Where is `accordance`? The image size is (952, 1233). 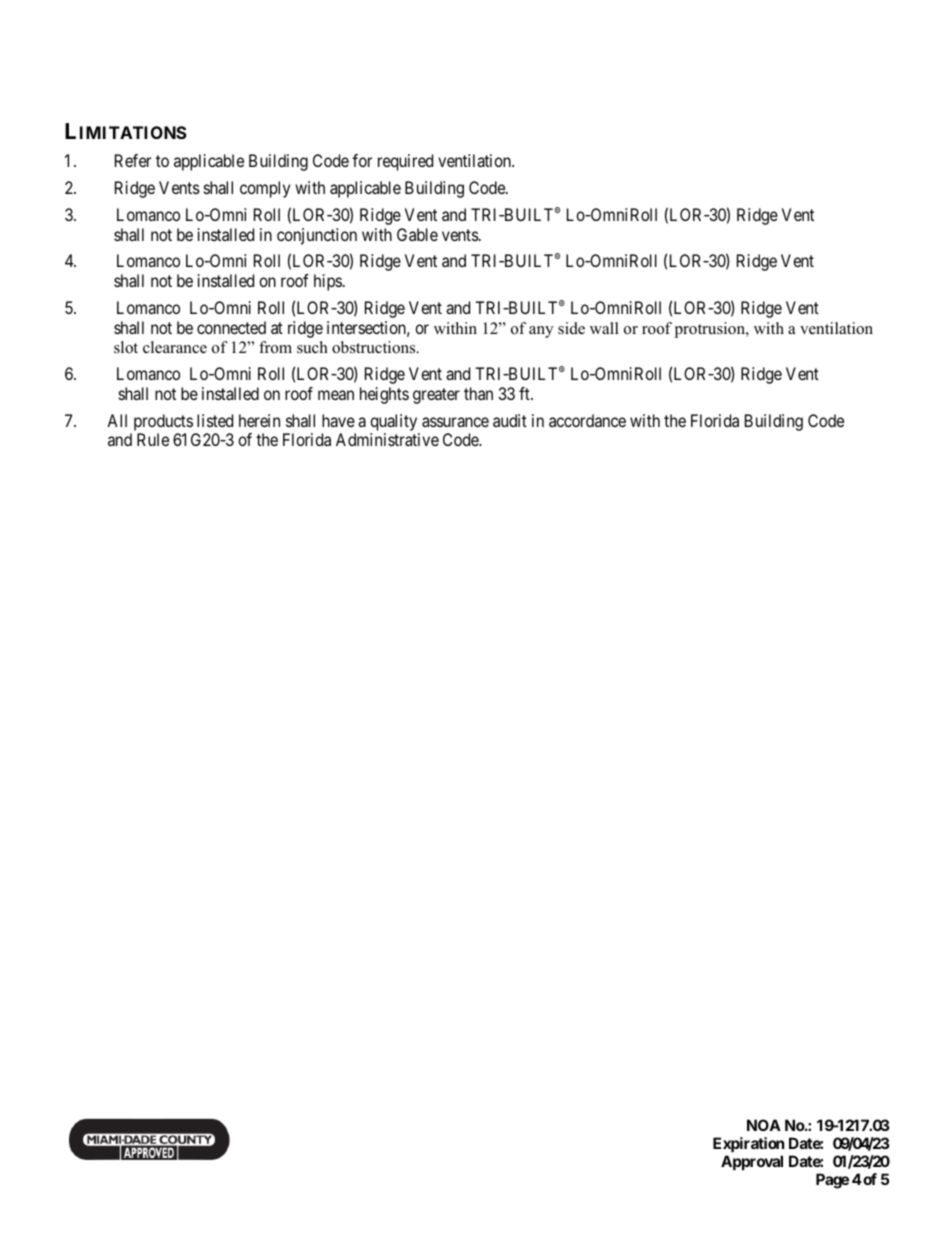 accordance is located at coordinates (587, 420).
